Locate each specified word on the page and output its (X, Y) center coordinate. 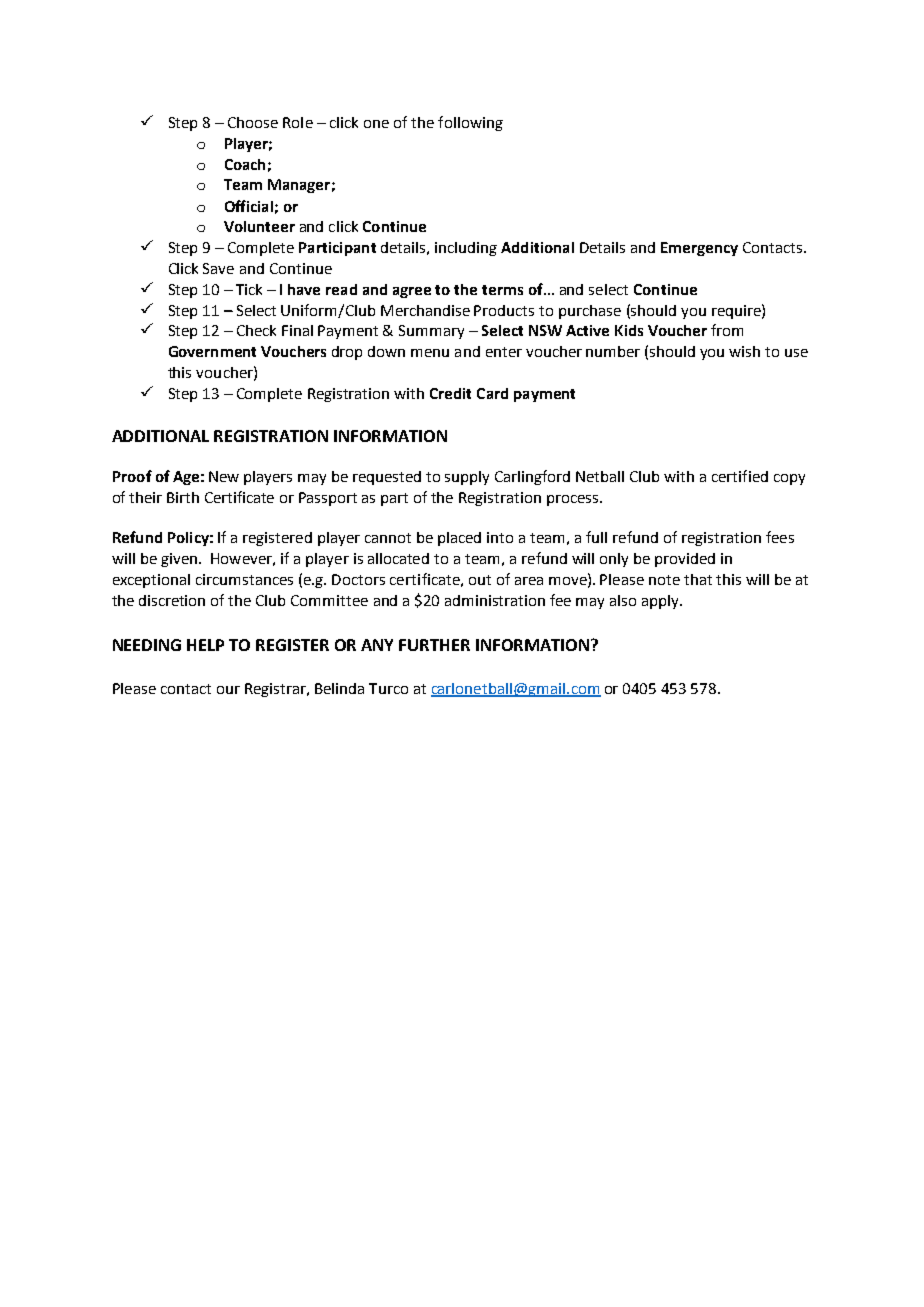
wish (744, 351)
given (179, 560)
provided (685, 560)
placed (459, 539)
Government (212, 351)
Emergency (699, 249)
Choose (253, 122)
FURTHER (434, 645)
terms (502, 290)
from (727, 330)
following (470, 123)
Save (218, 268)
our (228, 690)
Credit (450, 393)
